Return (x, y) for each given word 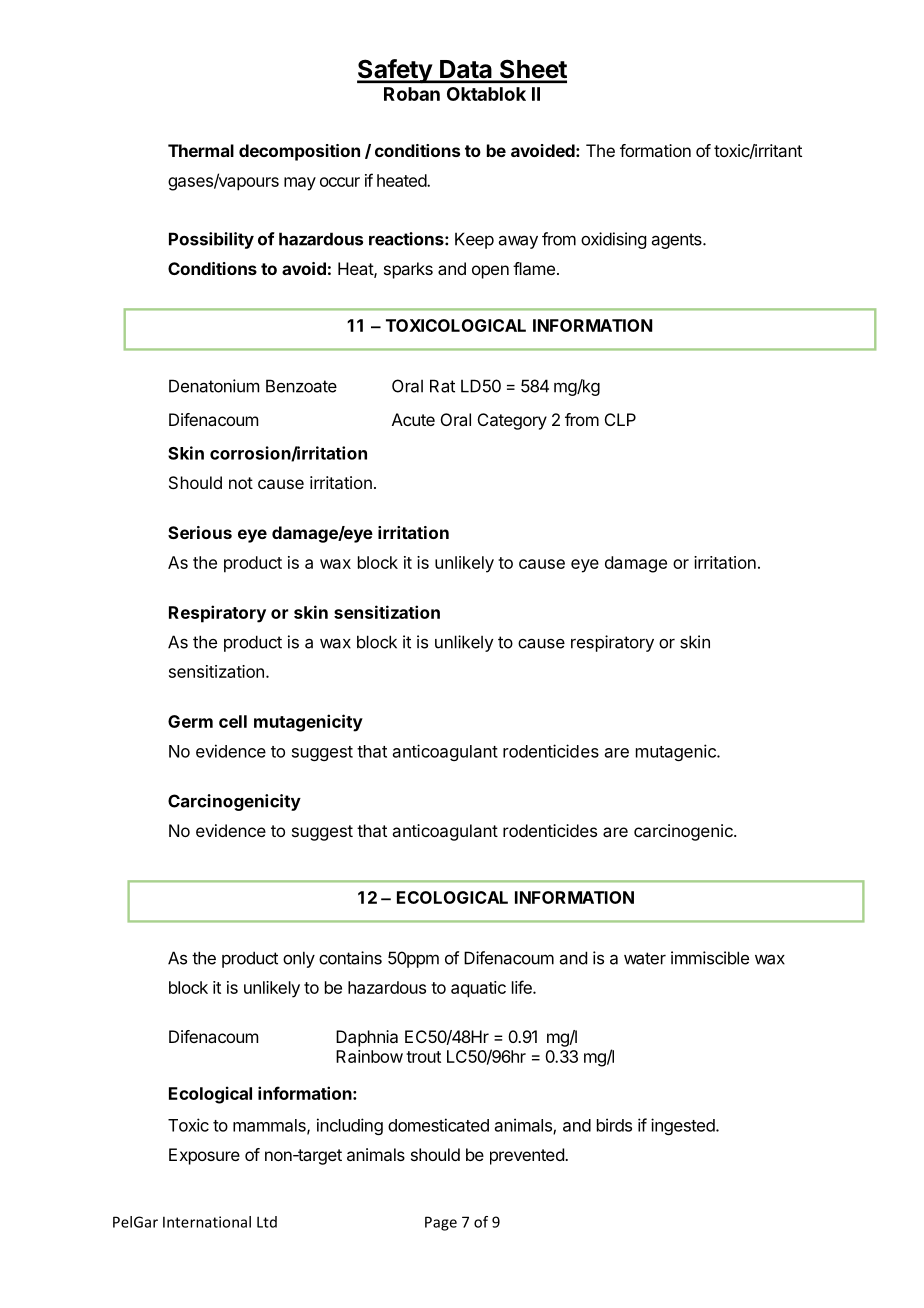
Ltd (267, 1222)
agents (678, 241)
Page (441, 1223)
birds (614, 1125)
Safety (395, 71)
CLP (620, 419)
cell (233, 721)
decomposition (299, 152)
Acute (413, 419)
